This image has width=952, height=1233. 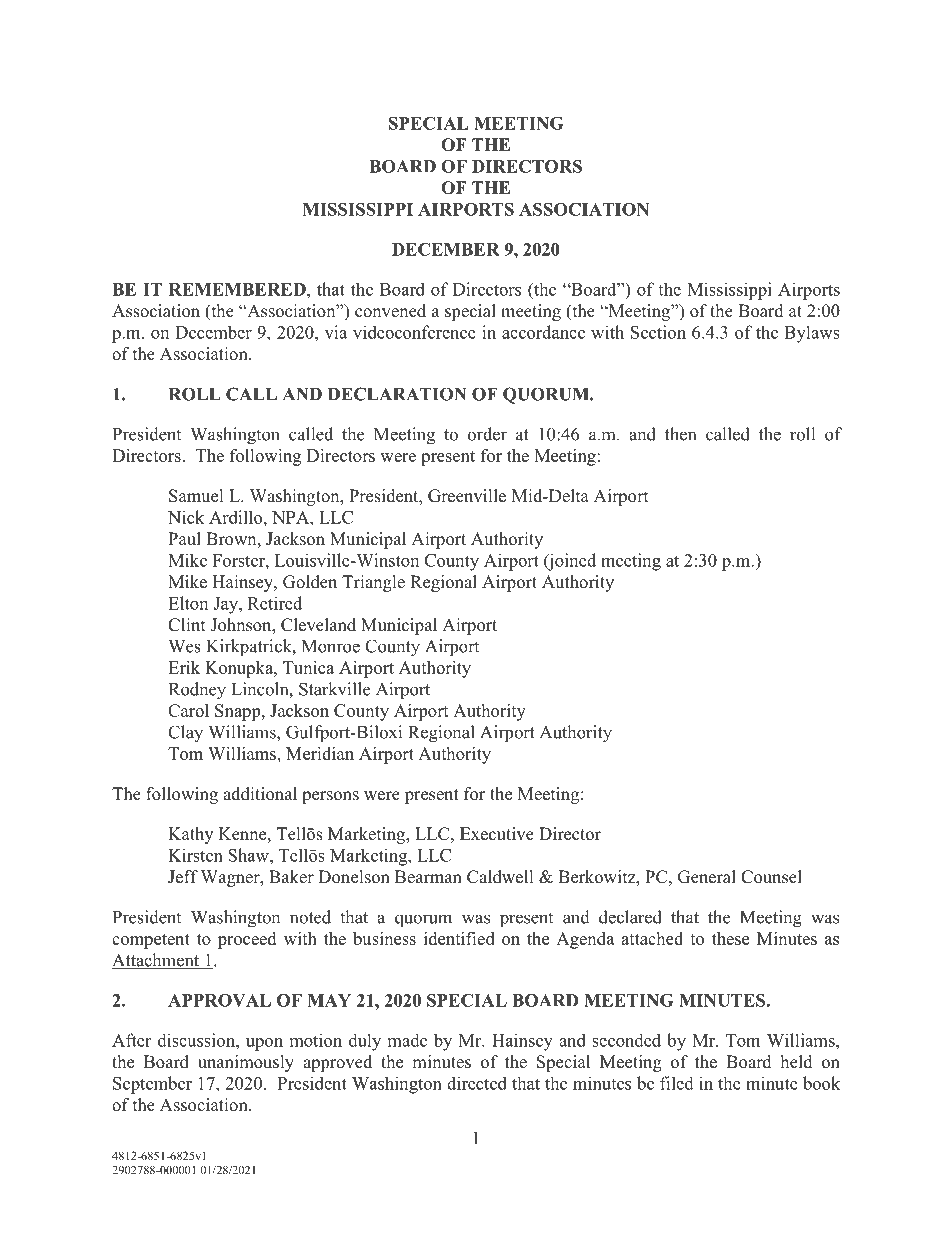 I want to click on order, so click(x=487, y=434).
